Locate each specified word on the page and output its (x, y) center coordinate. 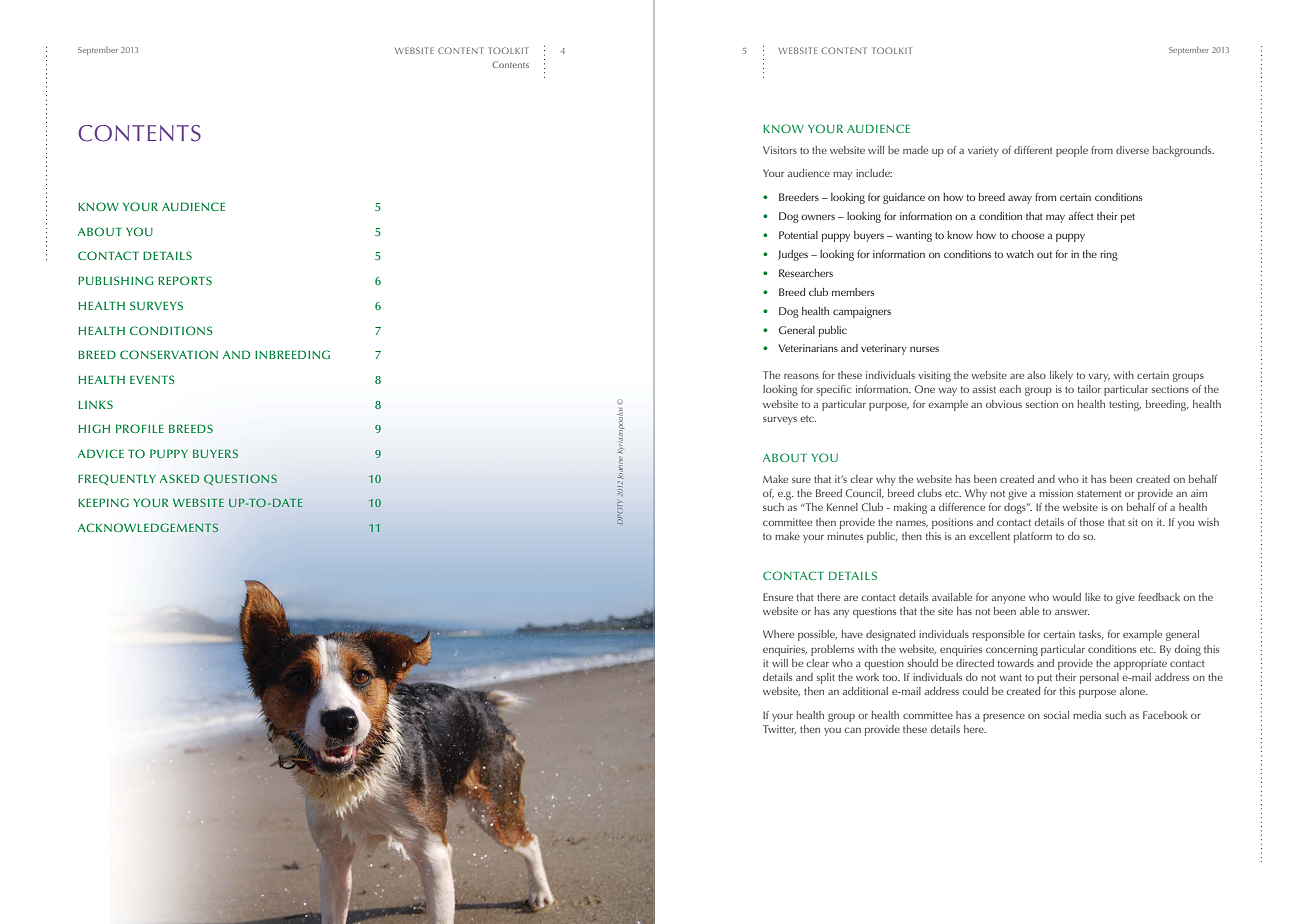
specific (834, 390)
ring (1109, 255)
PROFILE (140, 428)
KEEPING (103, 502)
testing (1125, 405)
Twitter (779, 730)
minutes (845, 536)
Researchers (806, 273)
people (1072, 151)
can (852, 730)
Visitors (780, 150)
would (1066, 597)
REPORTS (185, 280)
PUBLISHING (115, 280)
